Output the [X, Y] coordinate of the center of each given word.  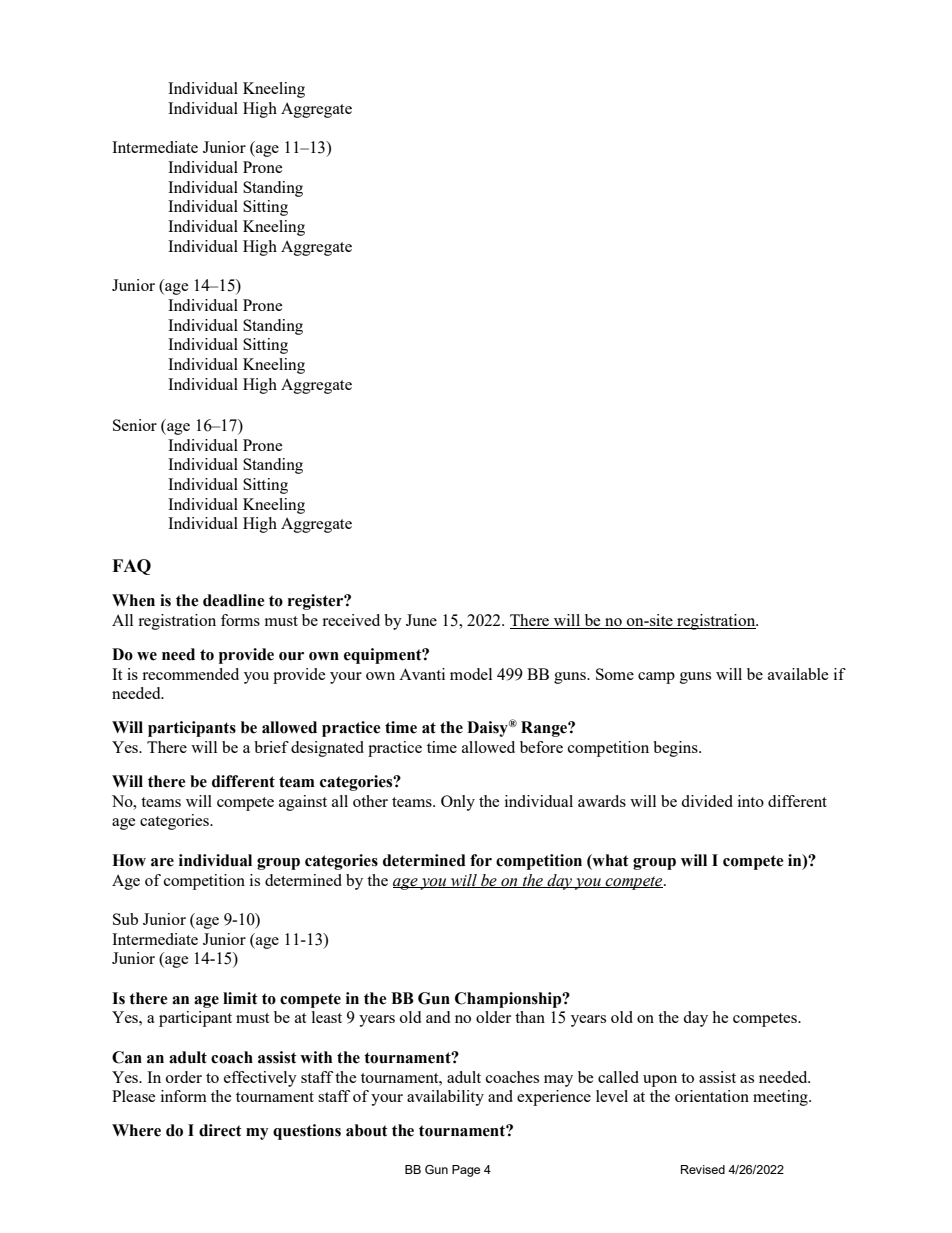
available [798, 674]
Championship [509, 1000]
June [421, 620]
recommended [190, 674]
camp [656, 678]
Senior [135, 425]
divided [707, 801]
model [471, 674]
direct [220, 1130]
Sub [125, 919]
